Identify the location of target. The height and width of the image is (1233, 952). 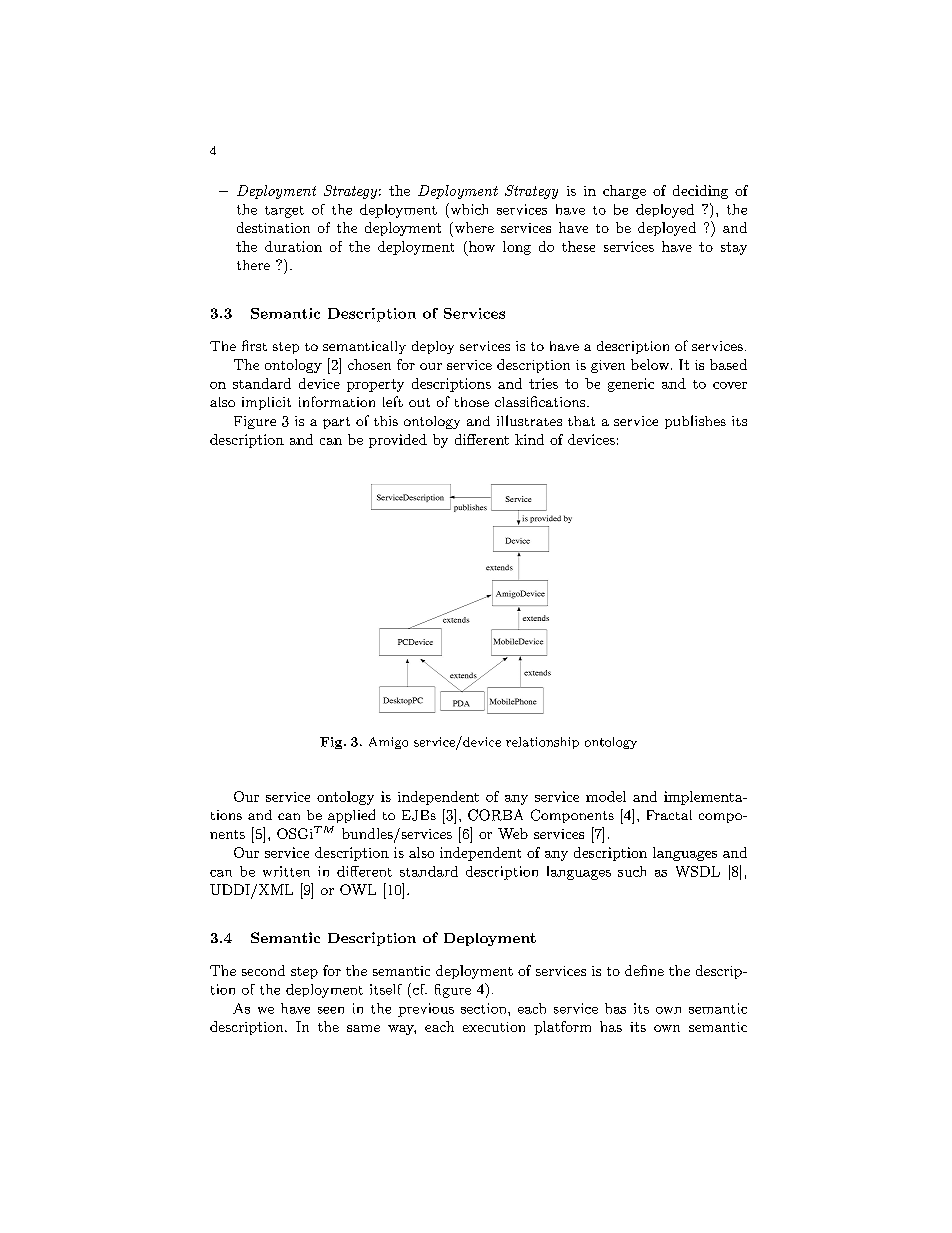
(284, 212).
